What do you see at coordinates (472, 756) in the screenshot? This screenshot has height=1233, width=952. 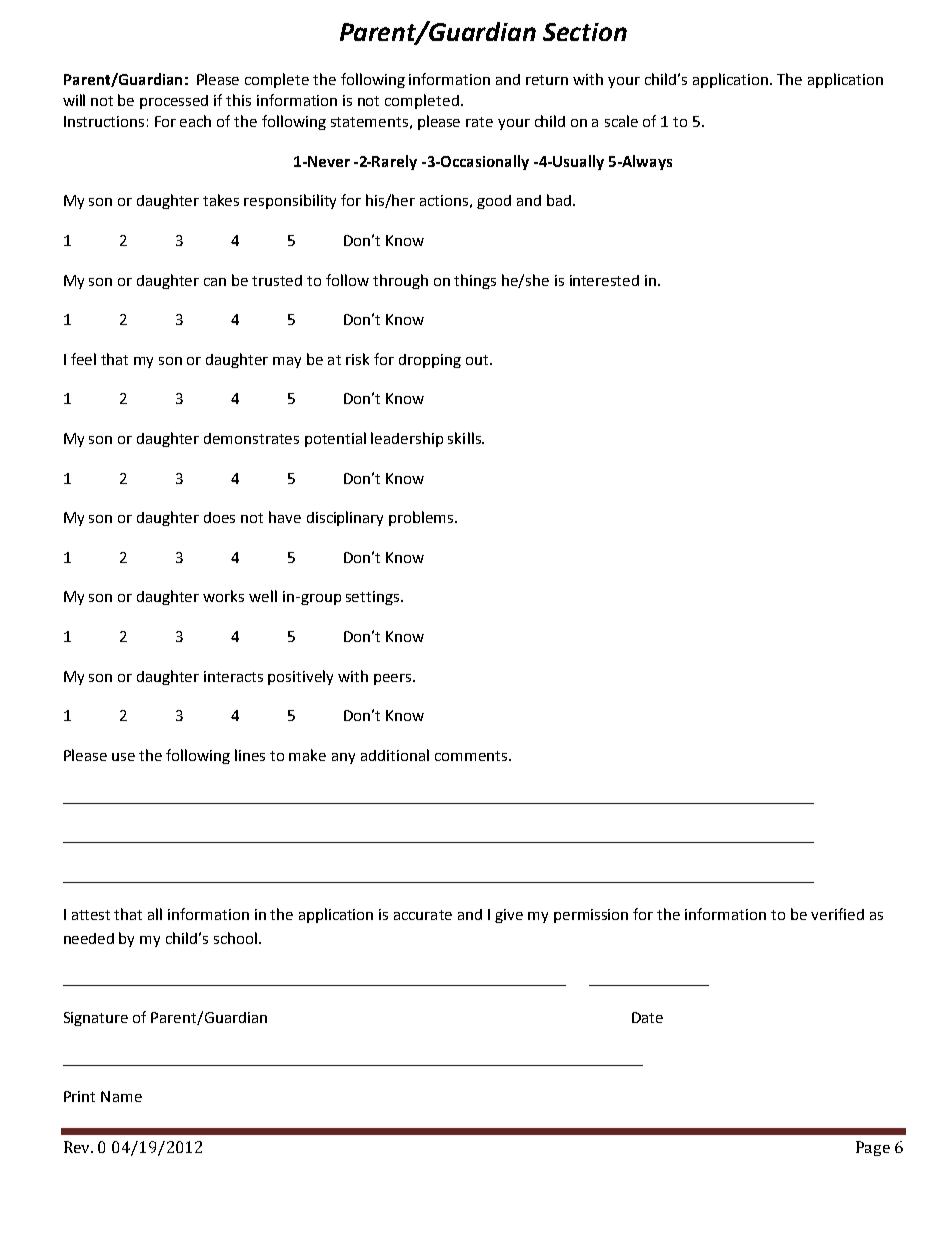 I see `comments` at bounding box center [472, 756].
